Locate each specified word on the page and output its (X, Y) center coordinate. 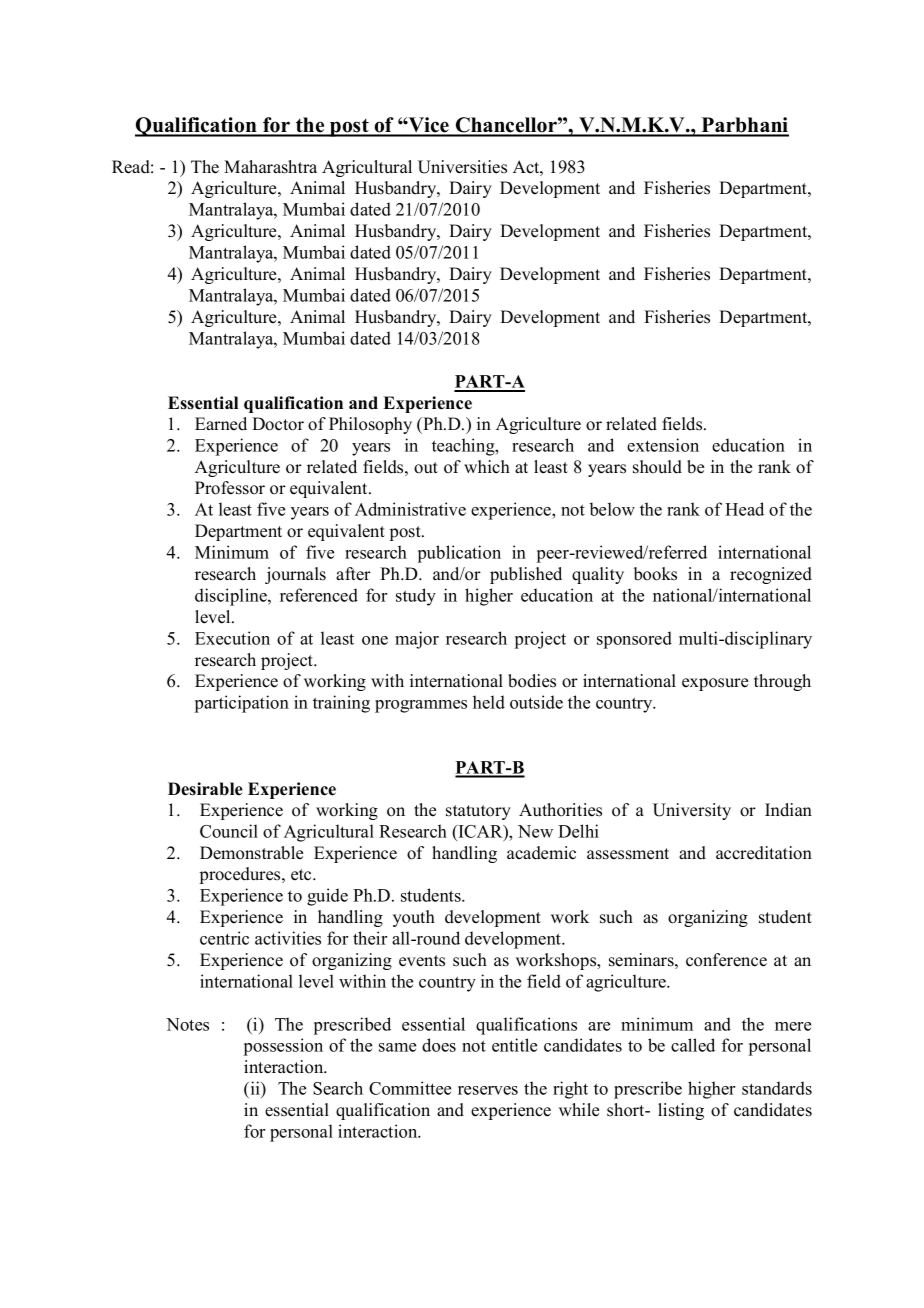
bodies (532, 681)
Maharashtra (270, 167)
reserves (488, 1090)
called (693, 1045)
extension (663, 445)
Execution (232, 638)
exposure (715, 684)
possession (283, 1047)
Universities (462, 167)
